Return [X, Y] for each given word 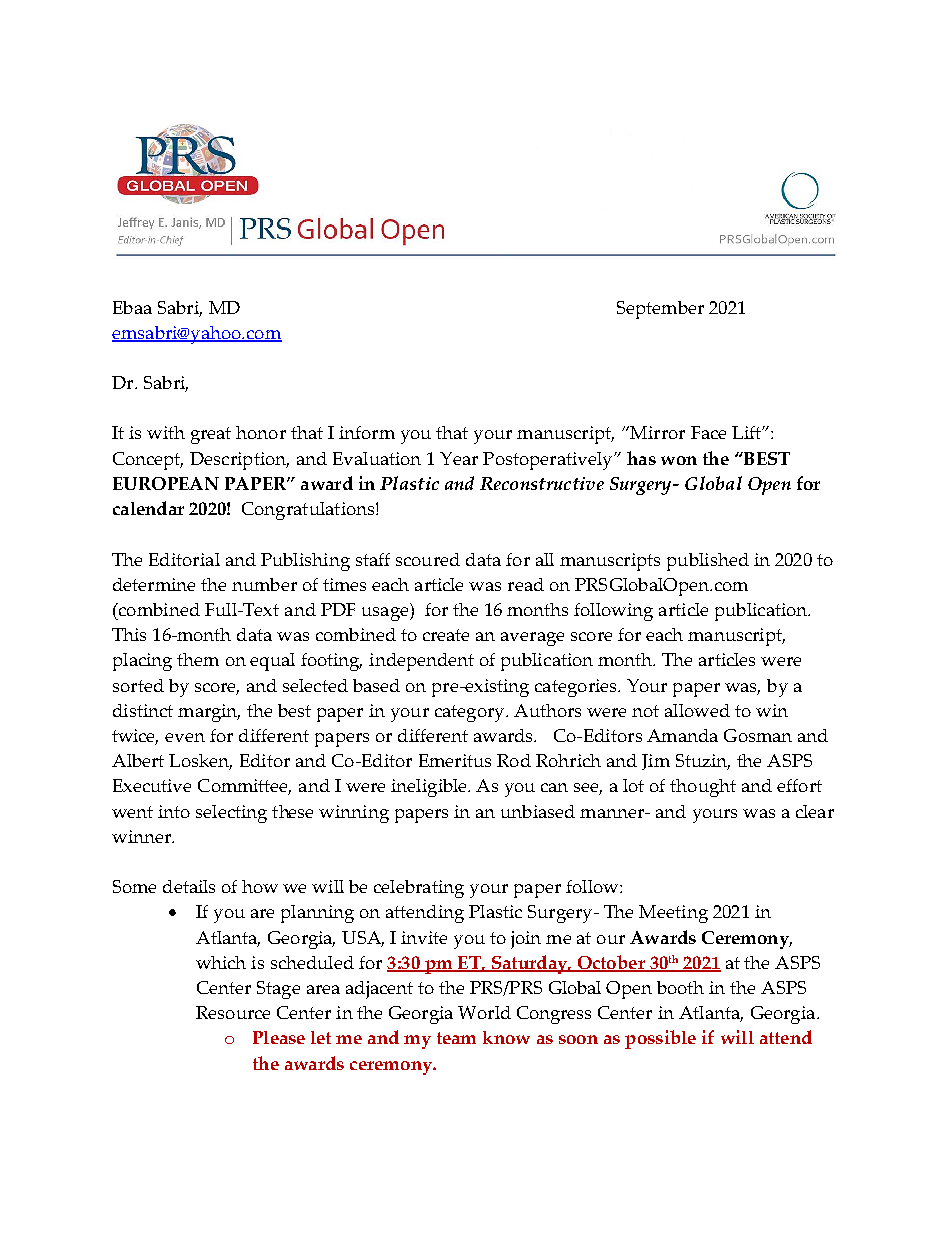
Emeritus [455, 760]
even [185, 737]
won [679, 460]
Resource [233, 1012]
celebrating [419, 889]
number [264, 584]
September [660, 310]
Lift [747, 432]
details [189, 886]
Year [459, 458]
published [708, 562]
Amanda [682, 735]
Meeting [673, 914]
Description [239, 461]
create [446, 635]
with [166, 432]
